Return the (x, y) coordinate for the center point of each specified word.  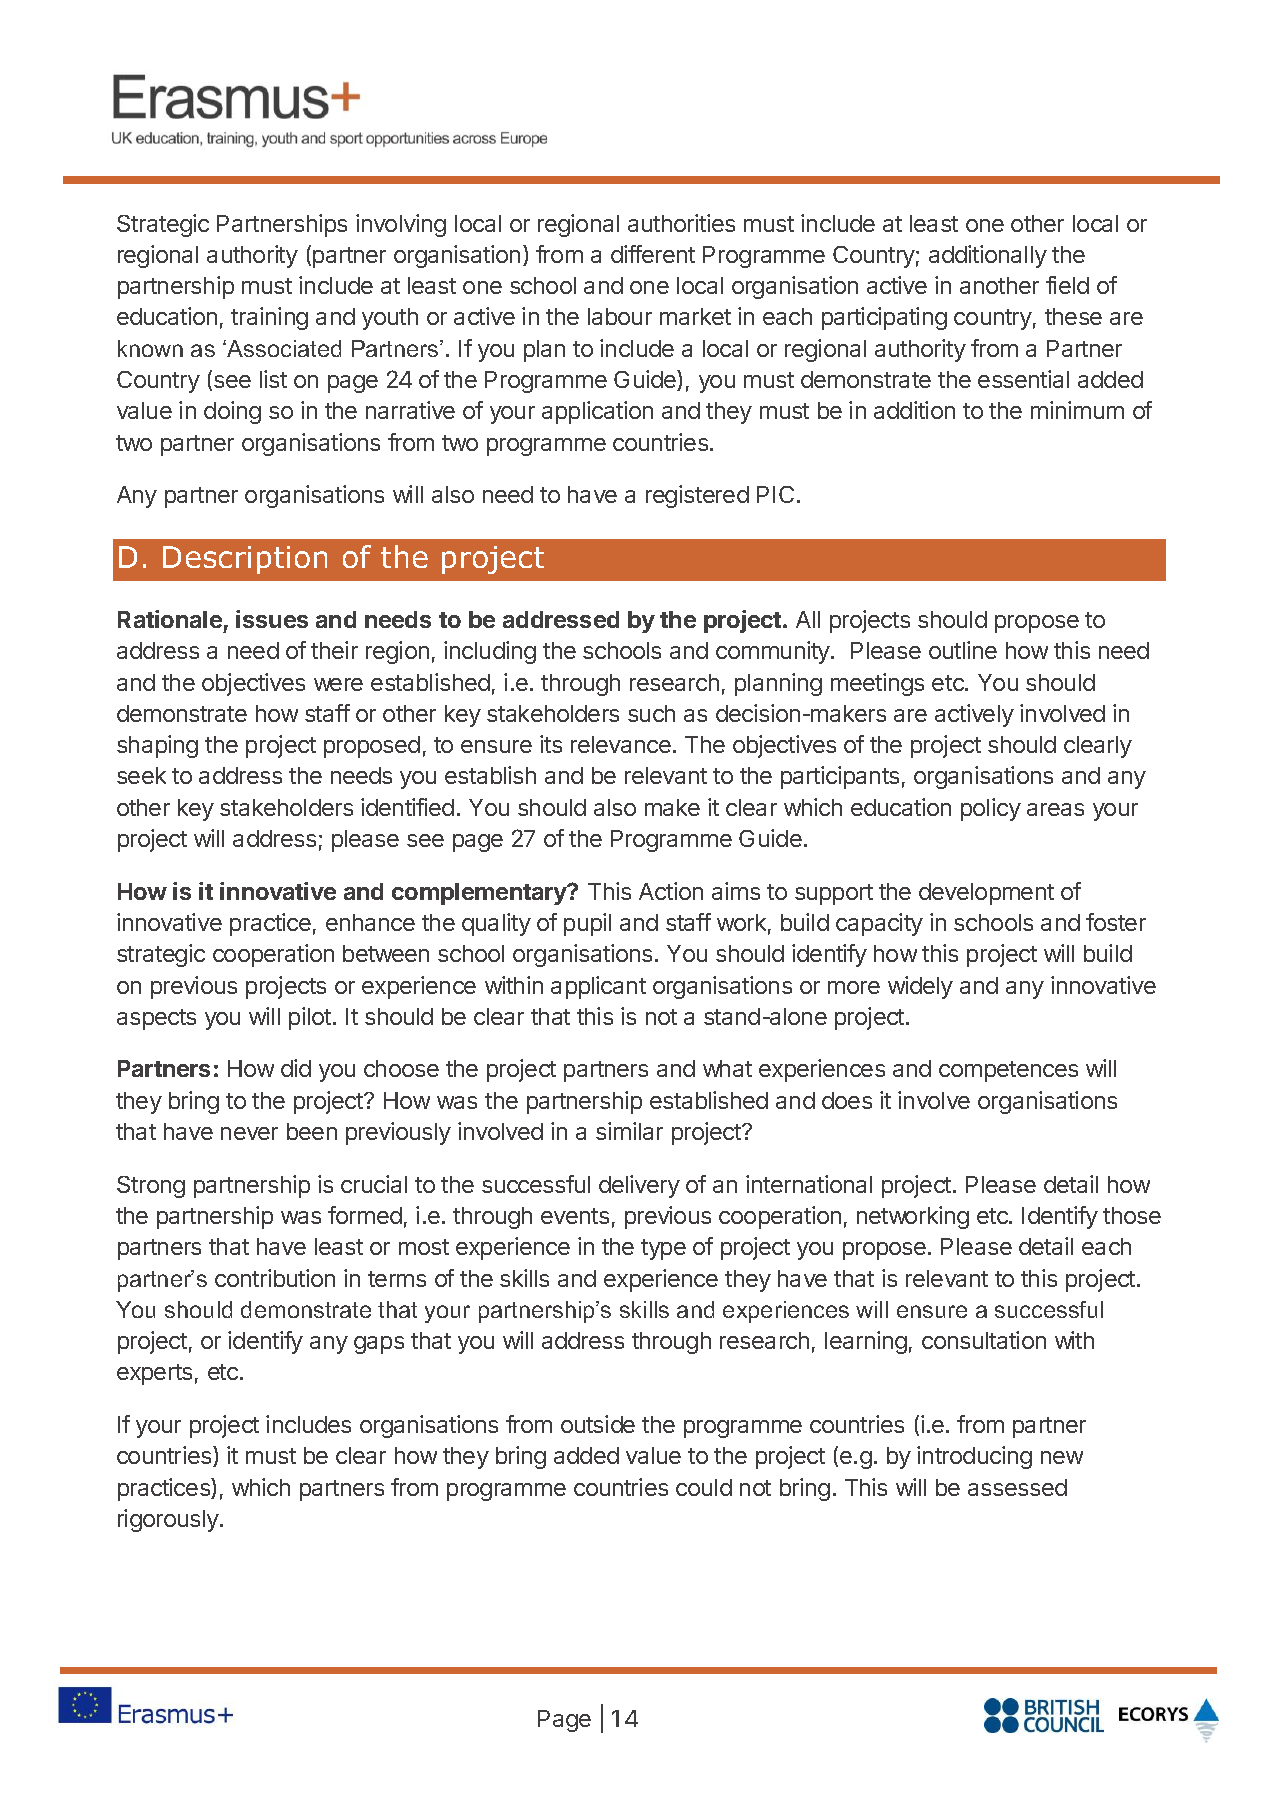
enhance (370, 922)
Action (671, 891)
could (704, 1487)
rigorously (169, 1520)
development (986, 894)
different (653, 254)
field (1067, 285)
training (269, 318)
